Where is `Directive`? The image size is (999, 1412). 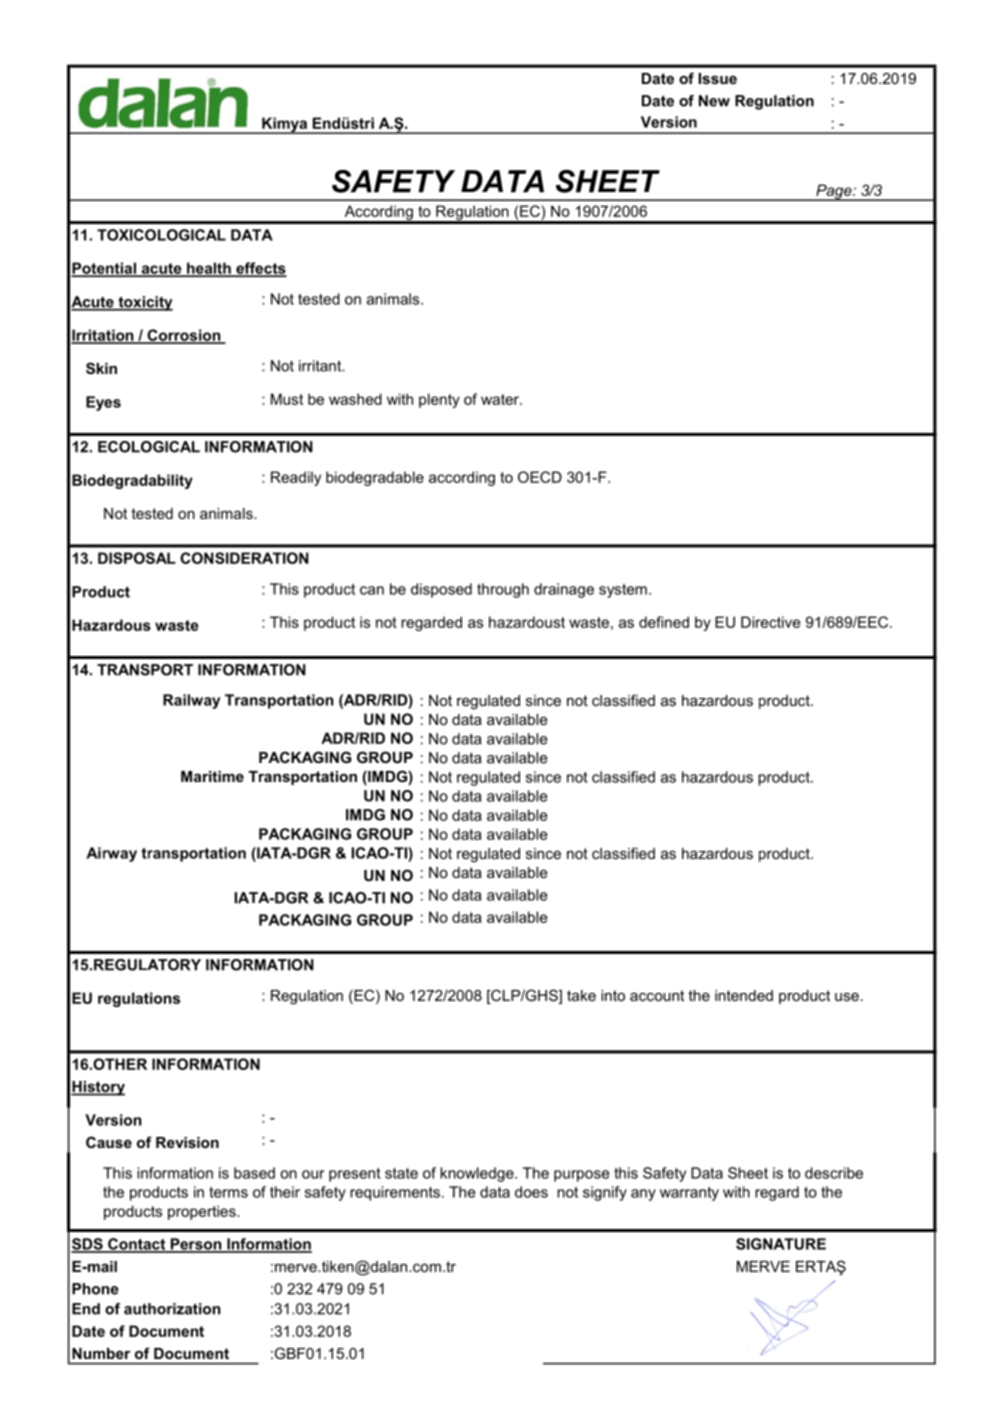
Directive is located at coordinates (771, 622).
